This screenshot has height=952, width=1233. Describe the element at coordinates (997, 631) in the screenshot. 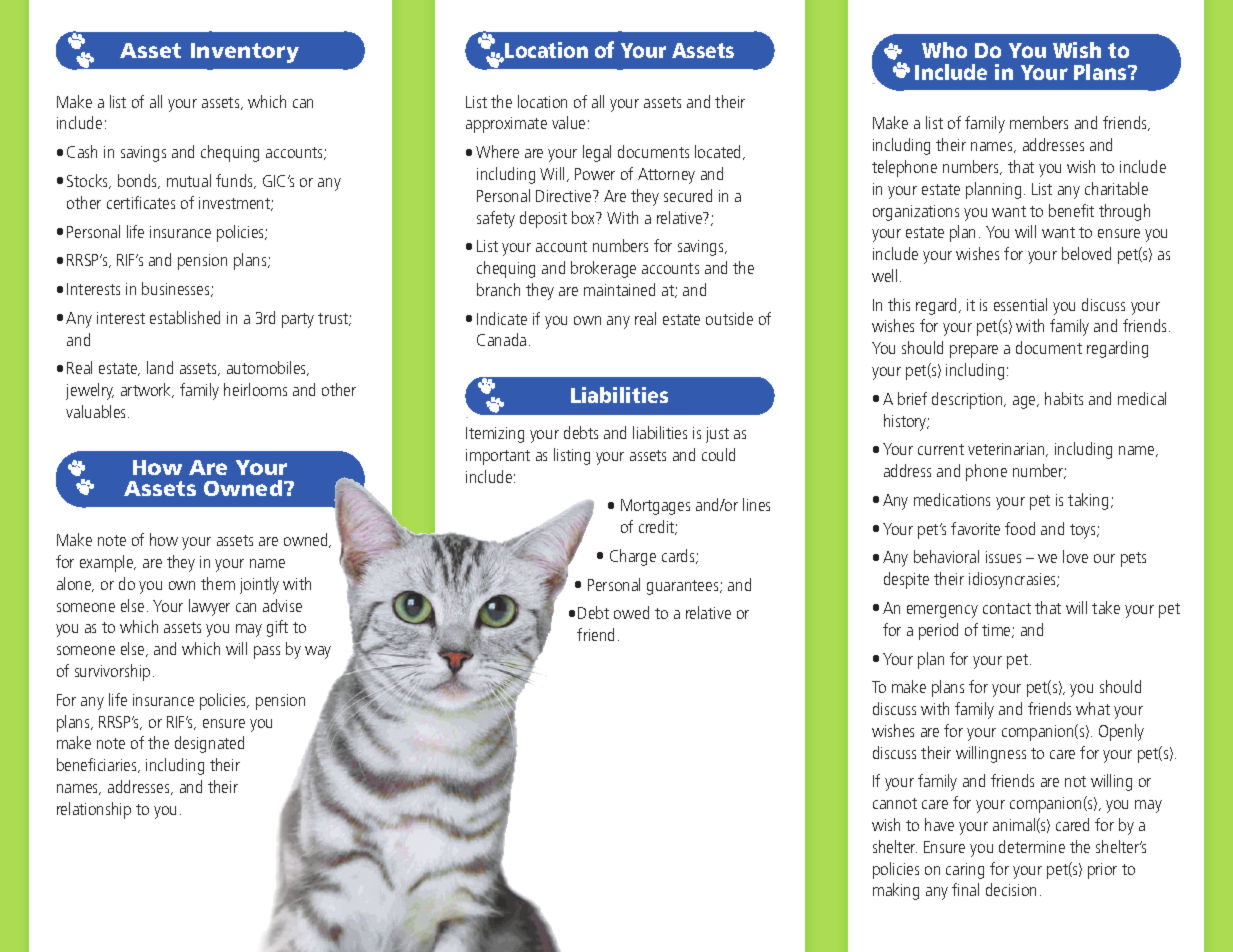

I see `time` at that location.
